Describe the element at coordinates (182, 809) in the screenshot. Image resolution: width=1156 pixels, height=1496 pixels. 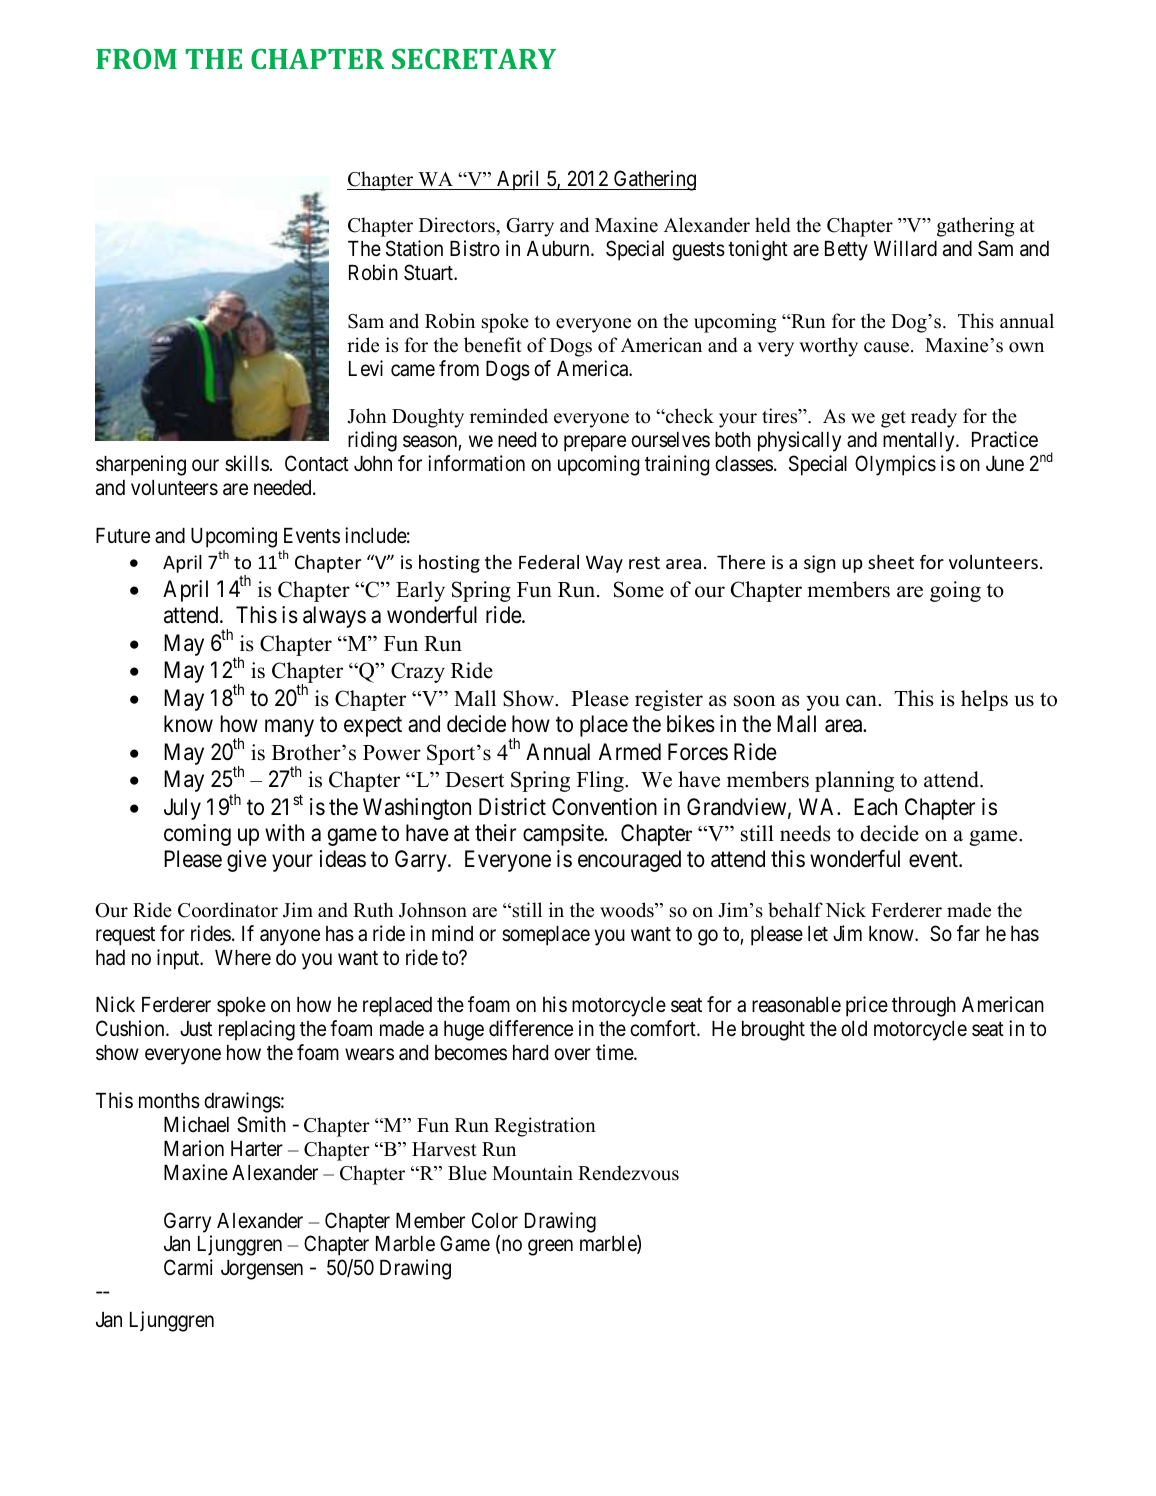
I see `July` at that location.
